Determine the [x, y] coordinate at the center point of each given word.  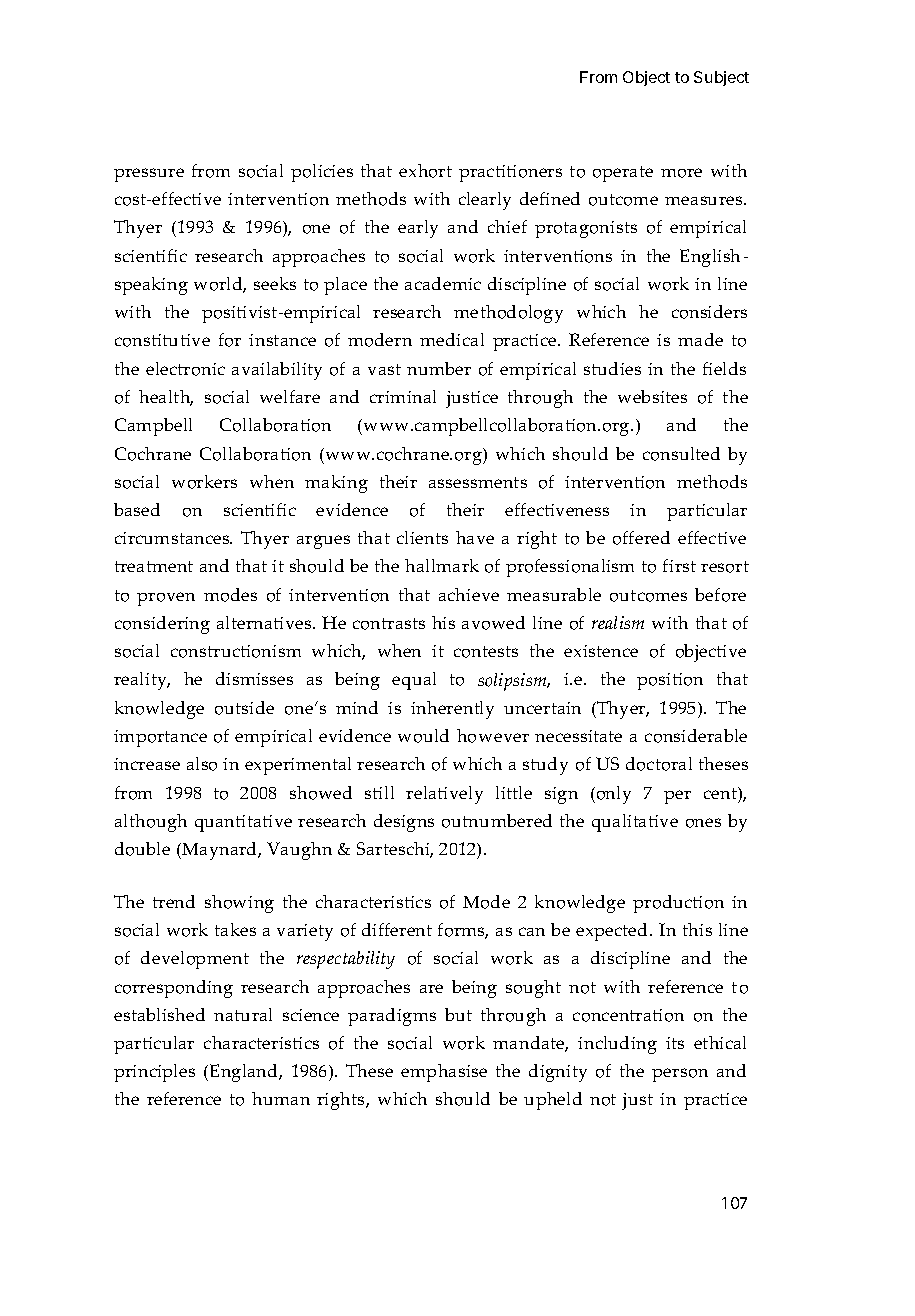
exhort [425, 171]
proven [166, 599]
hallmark [442, 565]
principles [154, 1073]
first [679, 565]
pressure [149, 175]
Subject [721, 78]
